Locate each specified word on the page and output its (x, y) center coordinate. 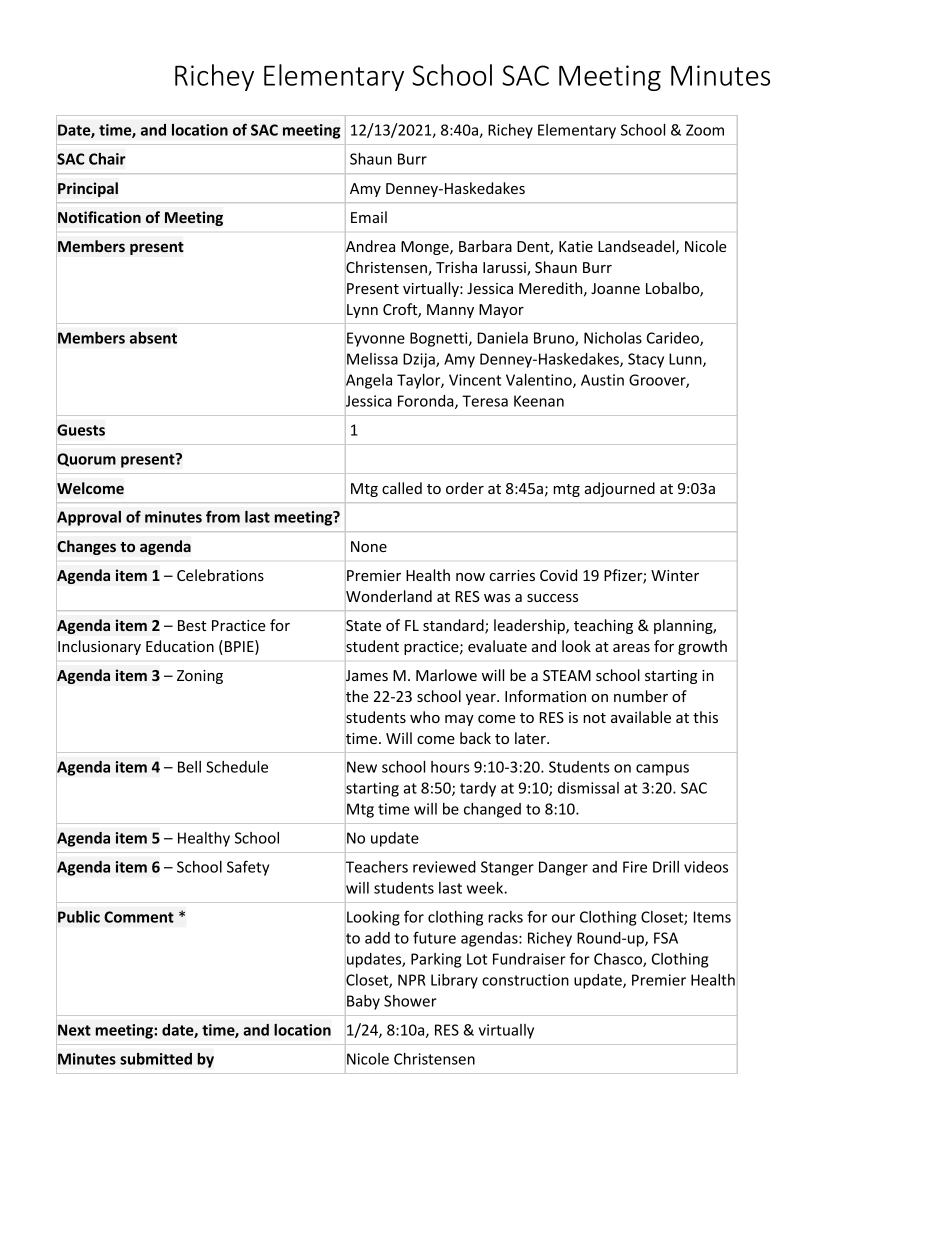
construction (525, 980)
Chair (107, 159)
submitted (156, 1059)
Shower (410, 1001)
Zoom (705, 130)
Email (369, 217)
